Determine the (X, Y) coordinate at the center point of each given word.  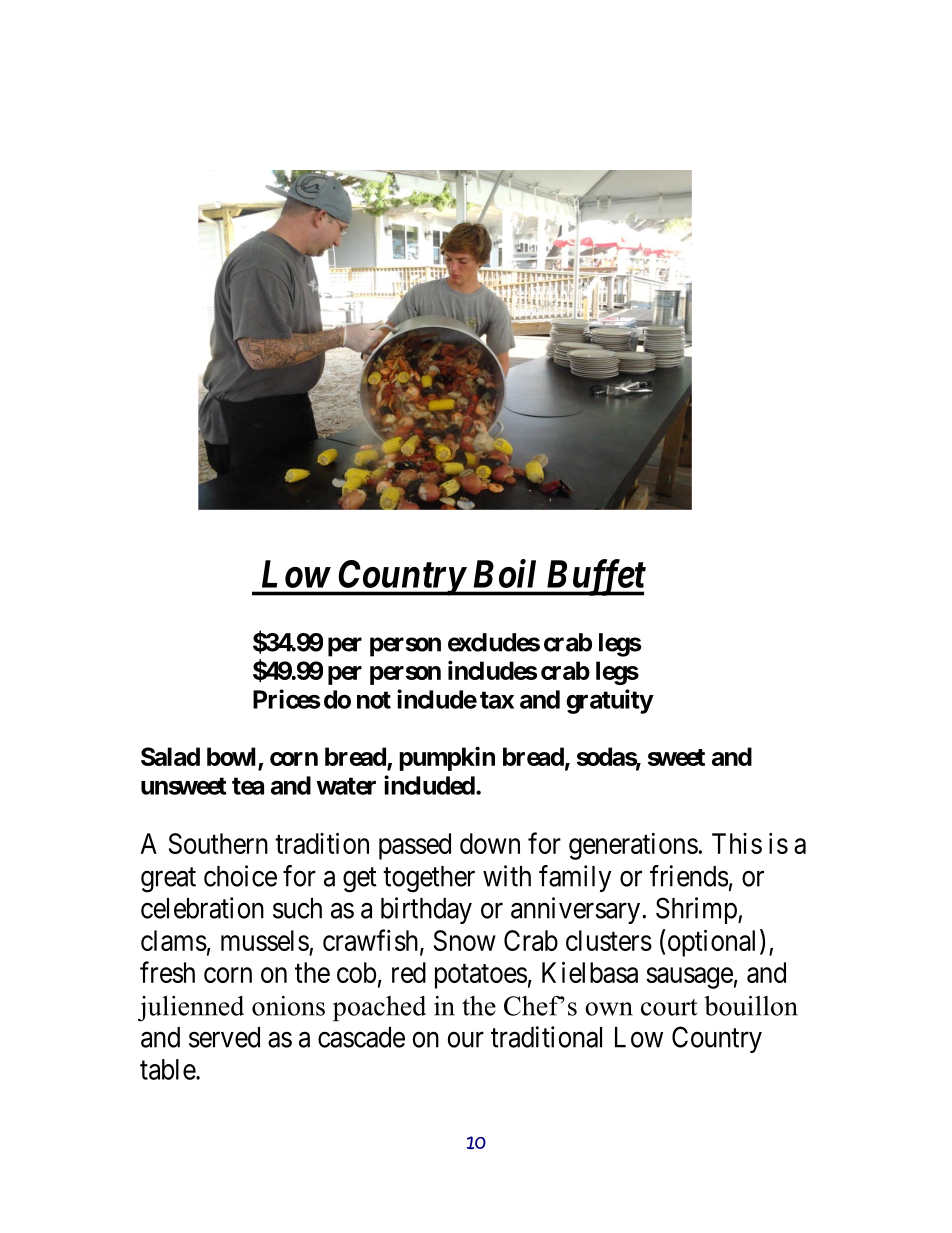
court (669, 1007)
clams (174, 940)
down (490, 843)
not (374, 700)
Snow (465, 940)
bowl (231, 756)
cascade (361, 1037)
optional (710, 943)
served (224, 1037)
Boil (505, 573)
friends (689, 876)
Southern (218, 843)
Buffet (594, 577)
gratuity (609, 701)
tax (497, 700)
